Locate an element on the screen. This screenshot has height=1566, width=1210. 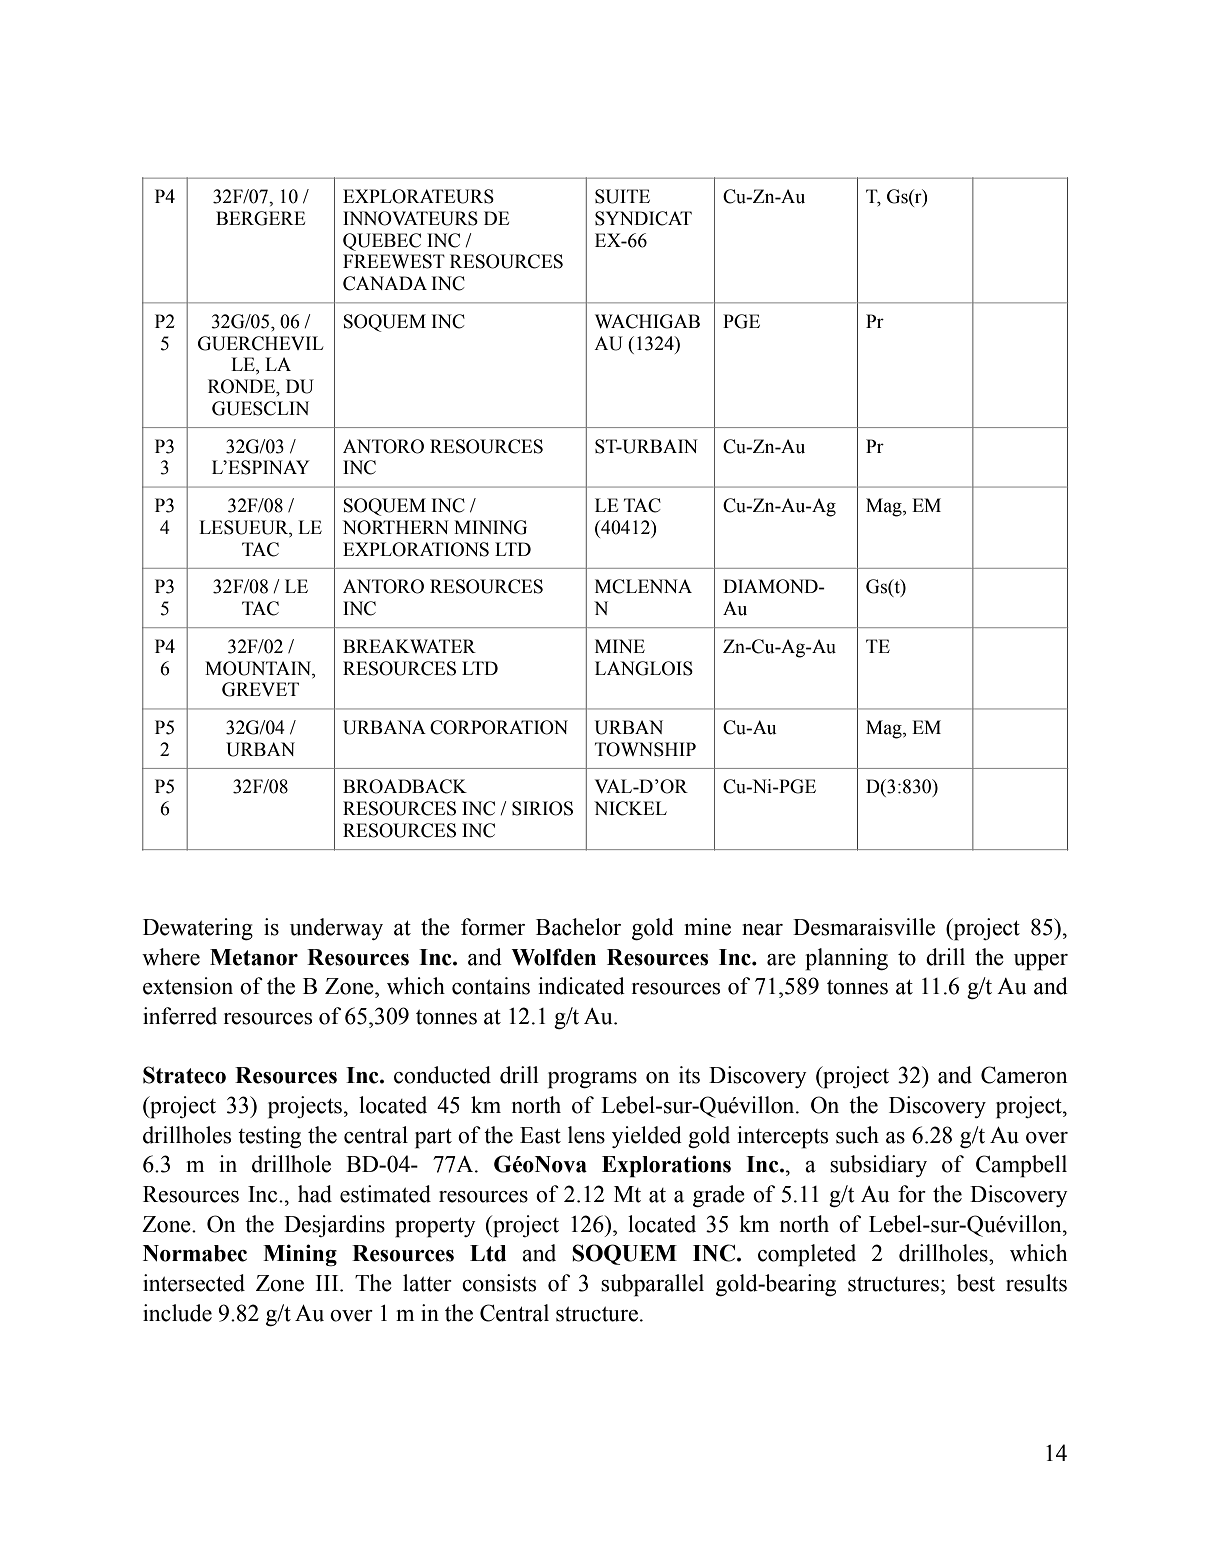
III is located at coordinates (328, 1283).
